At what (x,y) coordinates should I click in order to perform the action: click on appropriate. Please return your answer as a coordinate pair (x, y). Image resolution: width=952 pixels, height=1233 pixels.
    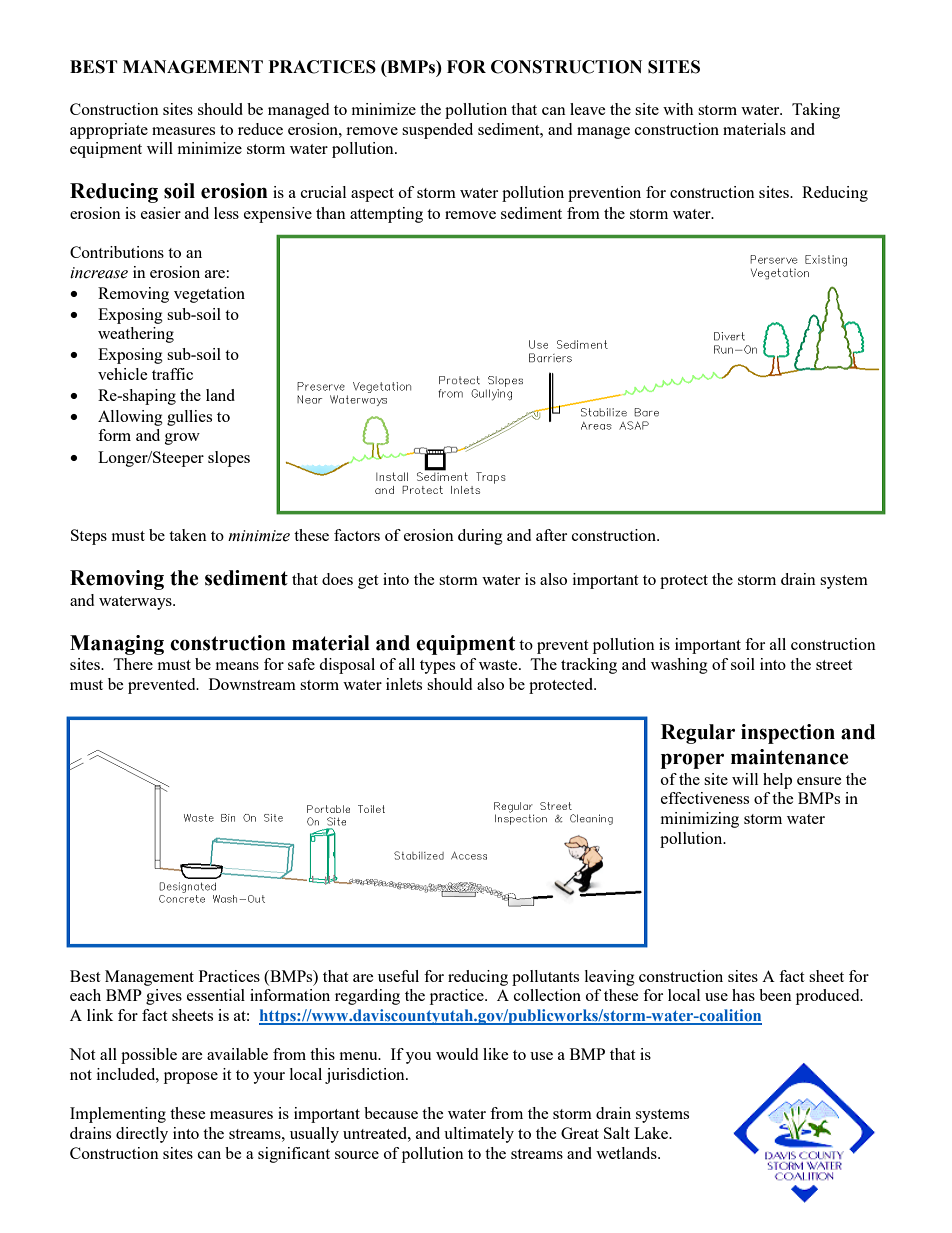
    Looking at the image, I should click on (109, 131).
